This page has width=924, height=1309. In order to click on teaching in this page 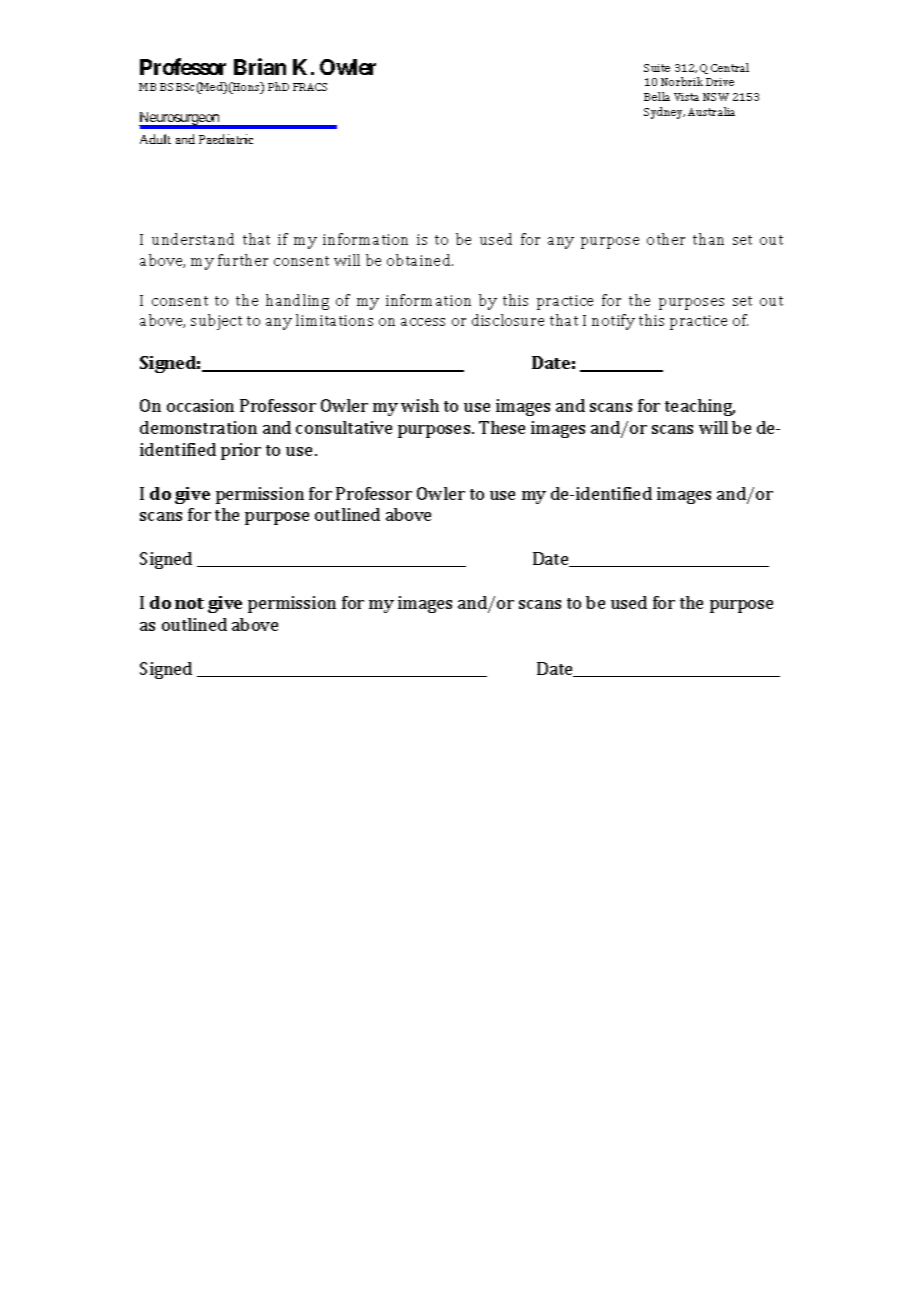, I will do `click(700, 407)`.
